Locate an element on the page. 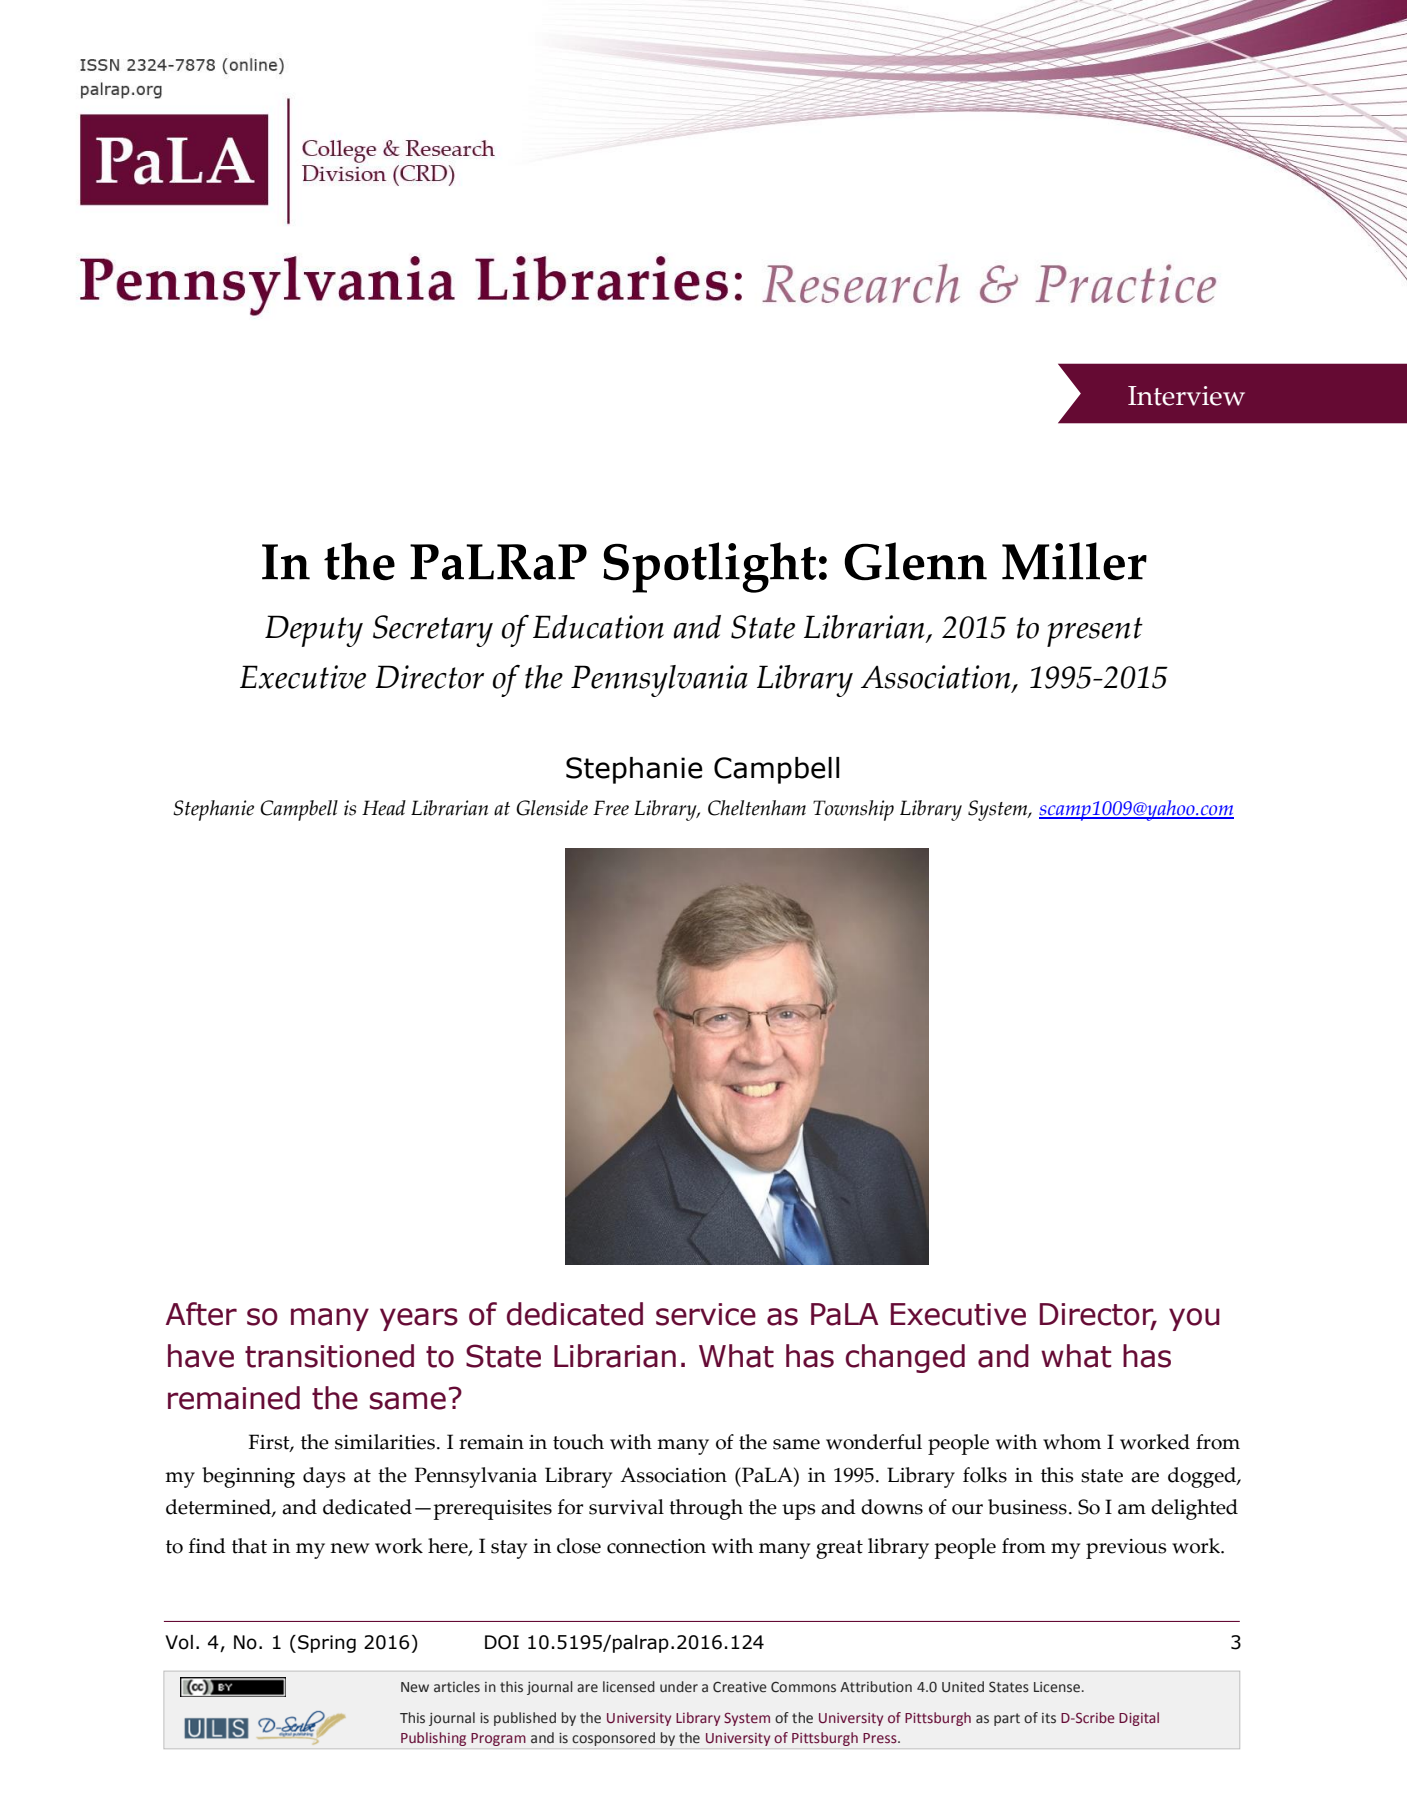 The width and height of the image is (1407, 1820). Interview is located at coordinates (1186, 396).
